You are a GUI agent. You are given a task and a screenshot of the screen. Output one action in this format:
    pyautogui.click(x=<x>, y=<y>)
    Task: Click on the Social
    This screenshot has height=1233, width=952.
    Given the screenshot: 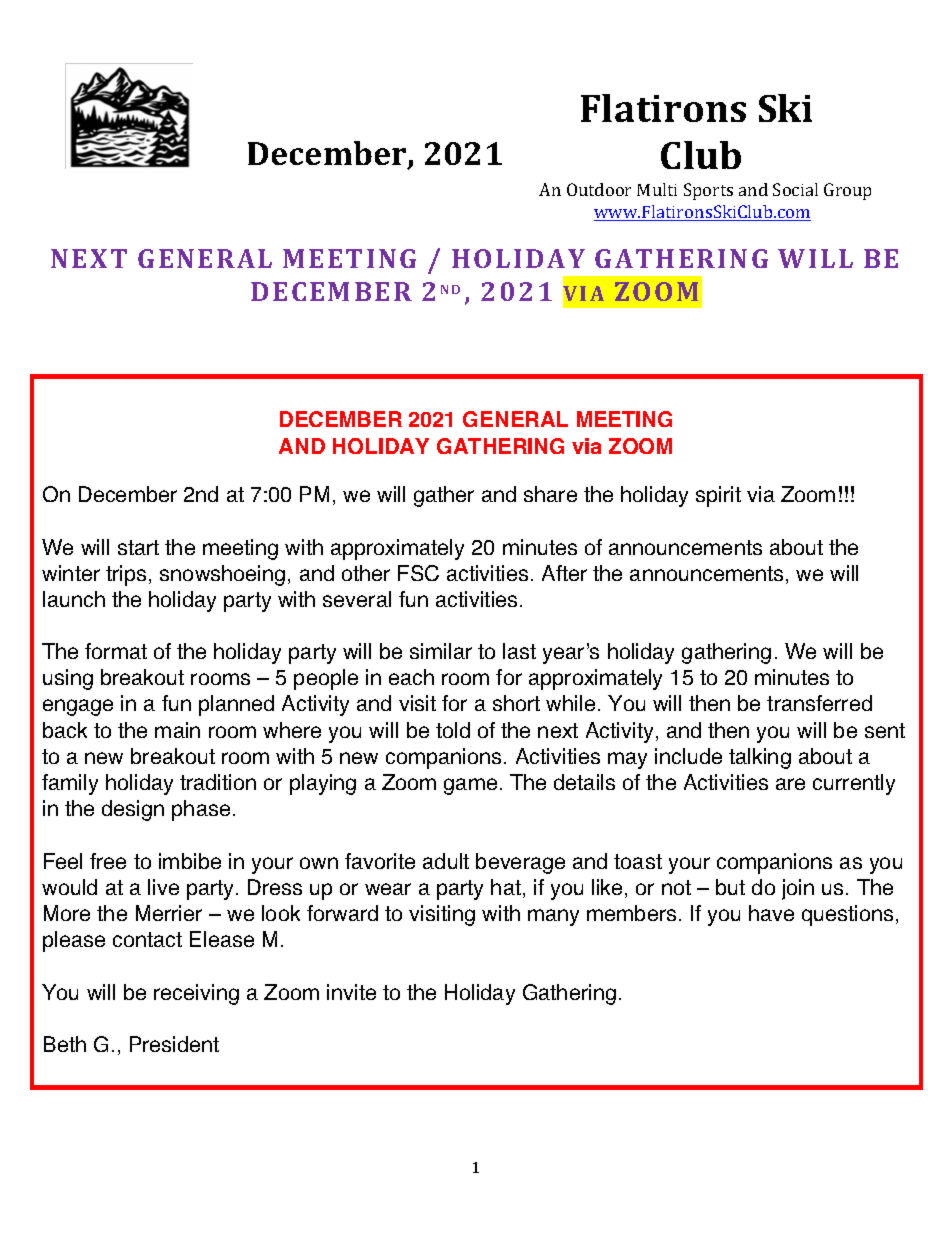 What is the action you would take?
    pyautogui.click(x=795, y=189)
